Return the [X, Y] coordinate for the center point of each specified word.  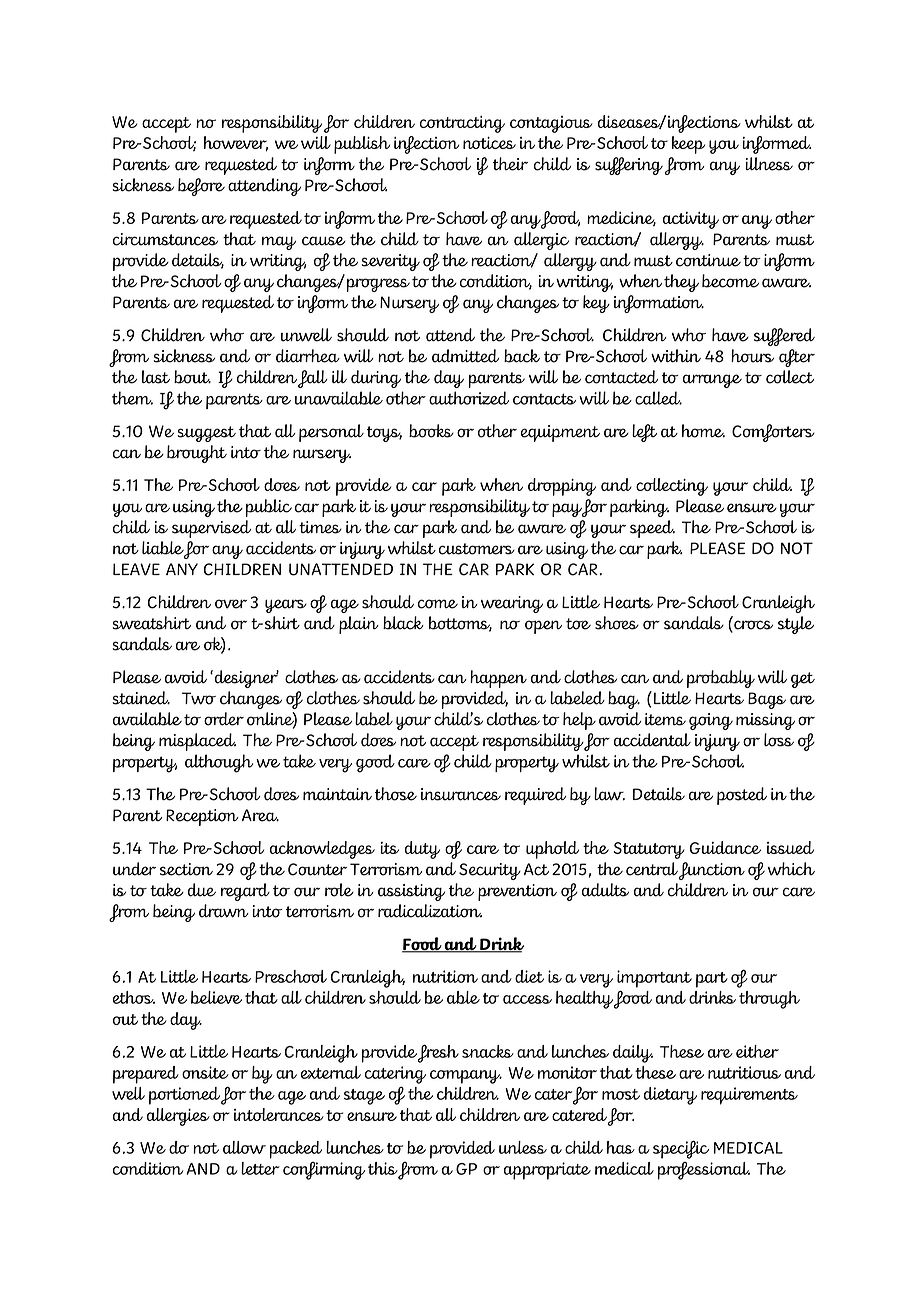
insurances [461, 794]
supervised [211, 529]
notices [489, 143]
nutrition [445, 976]
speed [652, 529]
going [711, 721]
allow [244, 1147]
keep [688, 145]
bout [192, 377]
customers [477, 549]
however [236, 144]
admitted [465, 356]
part [712, 980]
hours [752, 356]
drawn [223, 911]
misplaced [197, 742]
